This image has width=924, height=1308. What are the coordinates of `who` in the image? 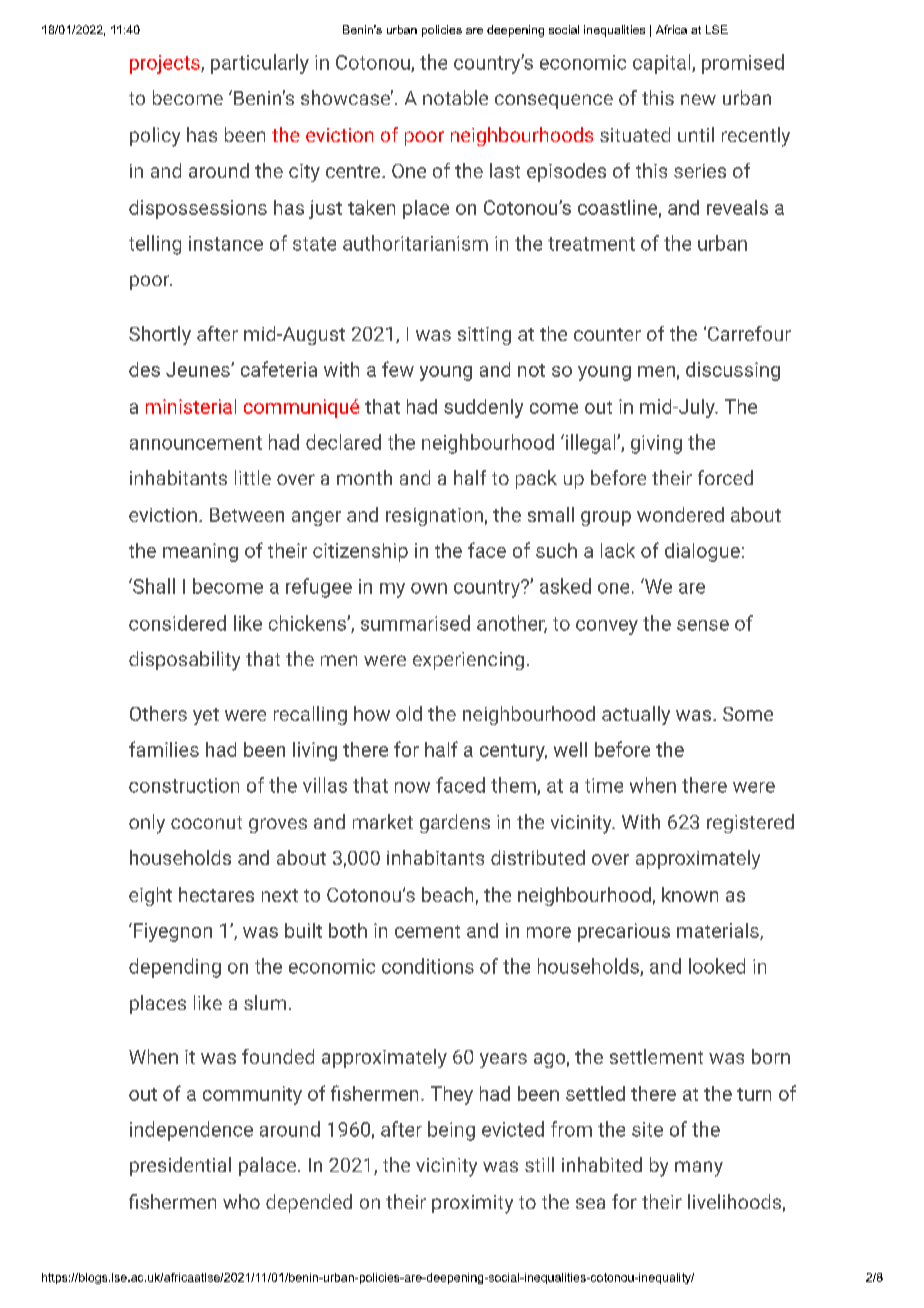 It's located at (241, 1201).
